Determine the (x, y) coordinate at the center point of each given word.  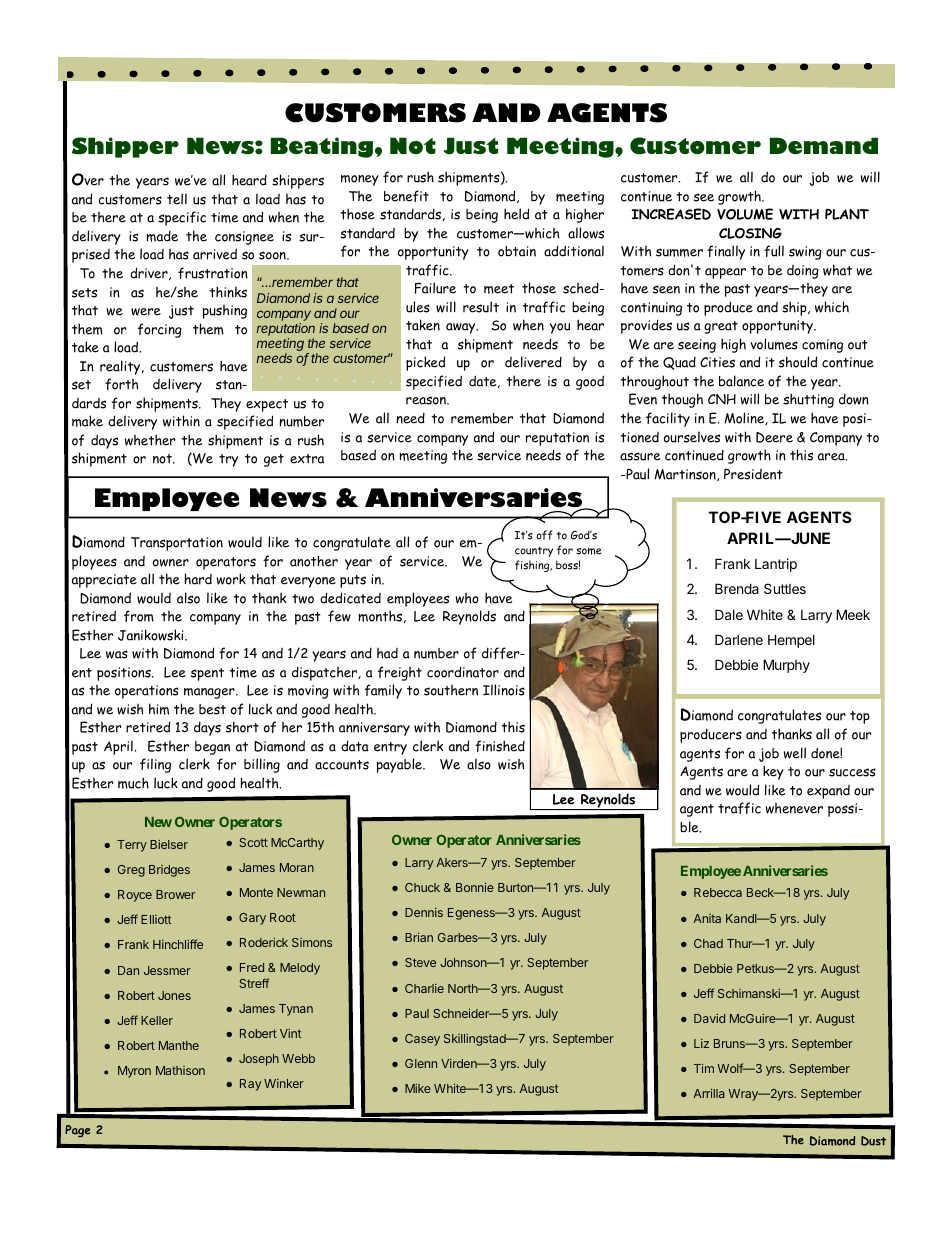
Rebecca (718, 892)
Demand (824, 145)
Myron (134, 1072)
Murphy (786, 666)
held (516, 214)
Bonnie (475, 887)
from (139, 616)
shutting (808, 400)
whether (150, 440)
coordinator (463, 672)
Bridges (169, 871)
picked (425, 363)
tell (177, 199)
